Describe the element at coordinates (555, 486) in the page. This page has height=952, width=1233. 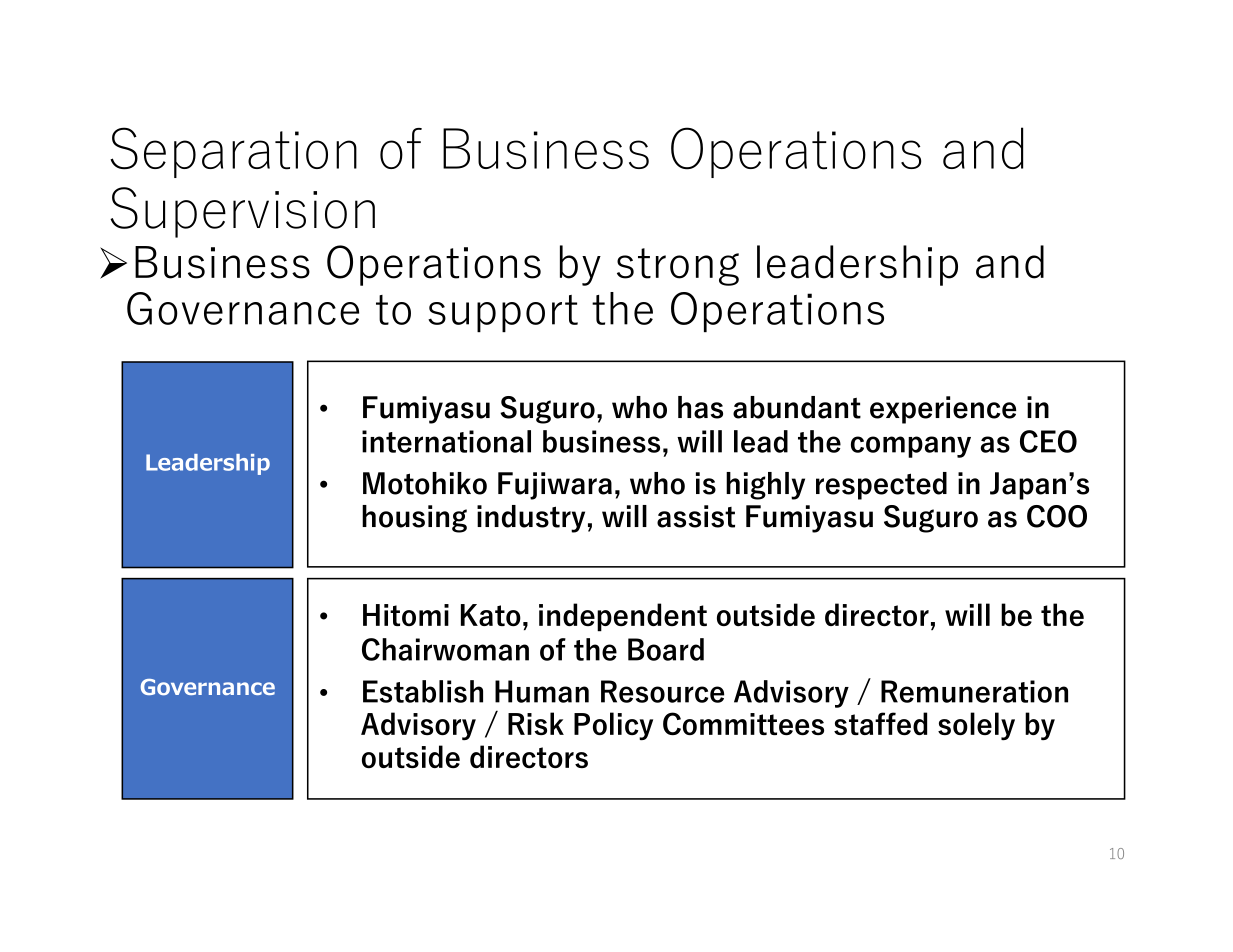
I see `Fujiwara` at that location.
